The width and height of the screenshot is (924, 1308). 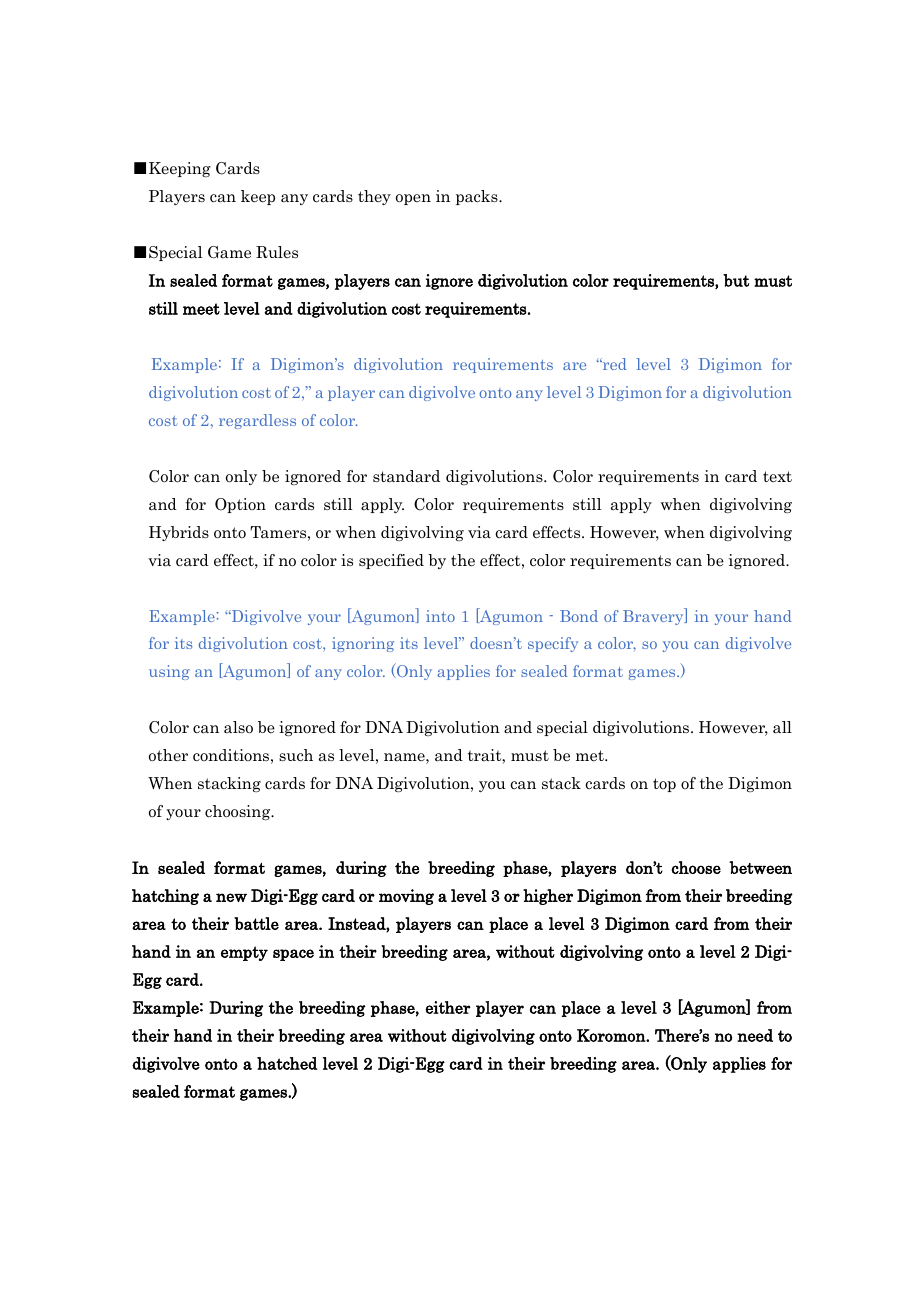 I want to click on Bravery, so click(x=654, y=616).
